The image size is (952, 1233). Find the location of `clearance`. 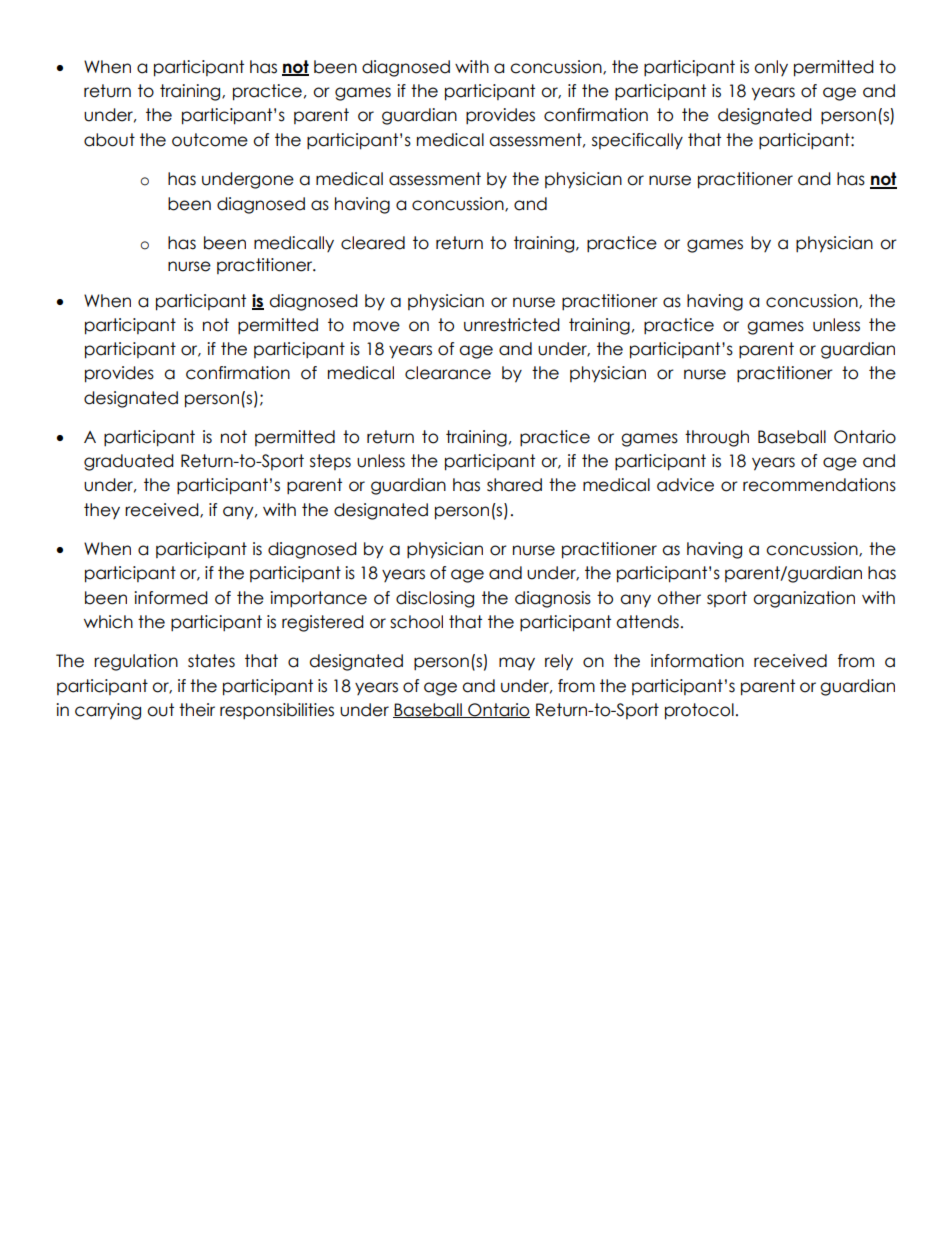

clearance is located at coordinates (448, 373).
